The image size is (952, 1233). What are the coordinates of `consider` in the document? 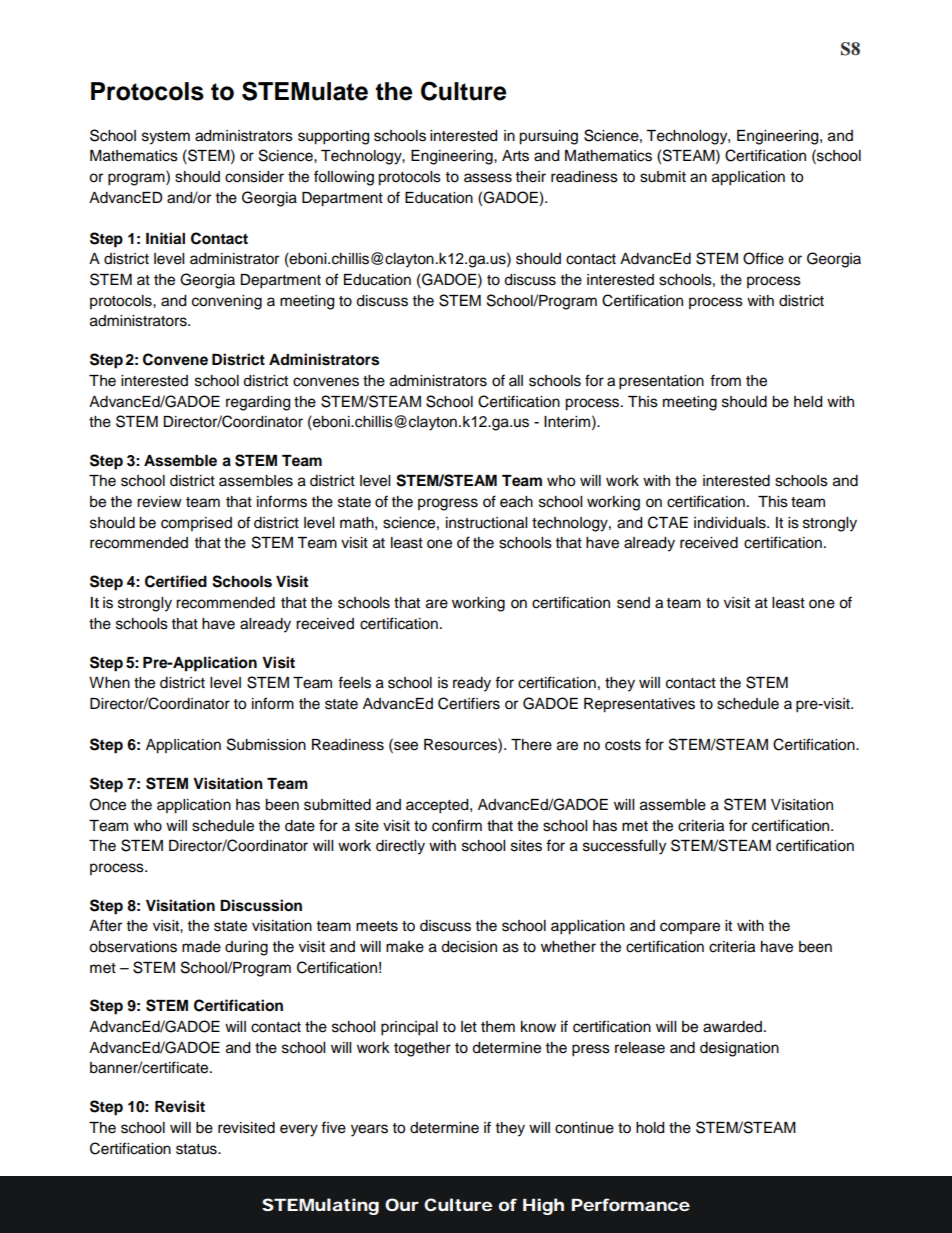 It's located at (254, 177).
